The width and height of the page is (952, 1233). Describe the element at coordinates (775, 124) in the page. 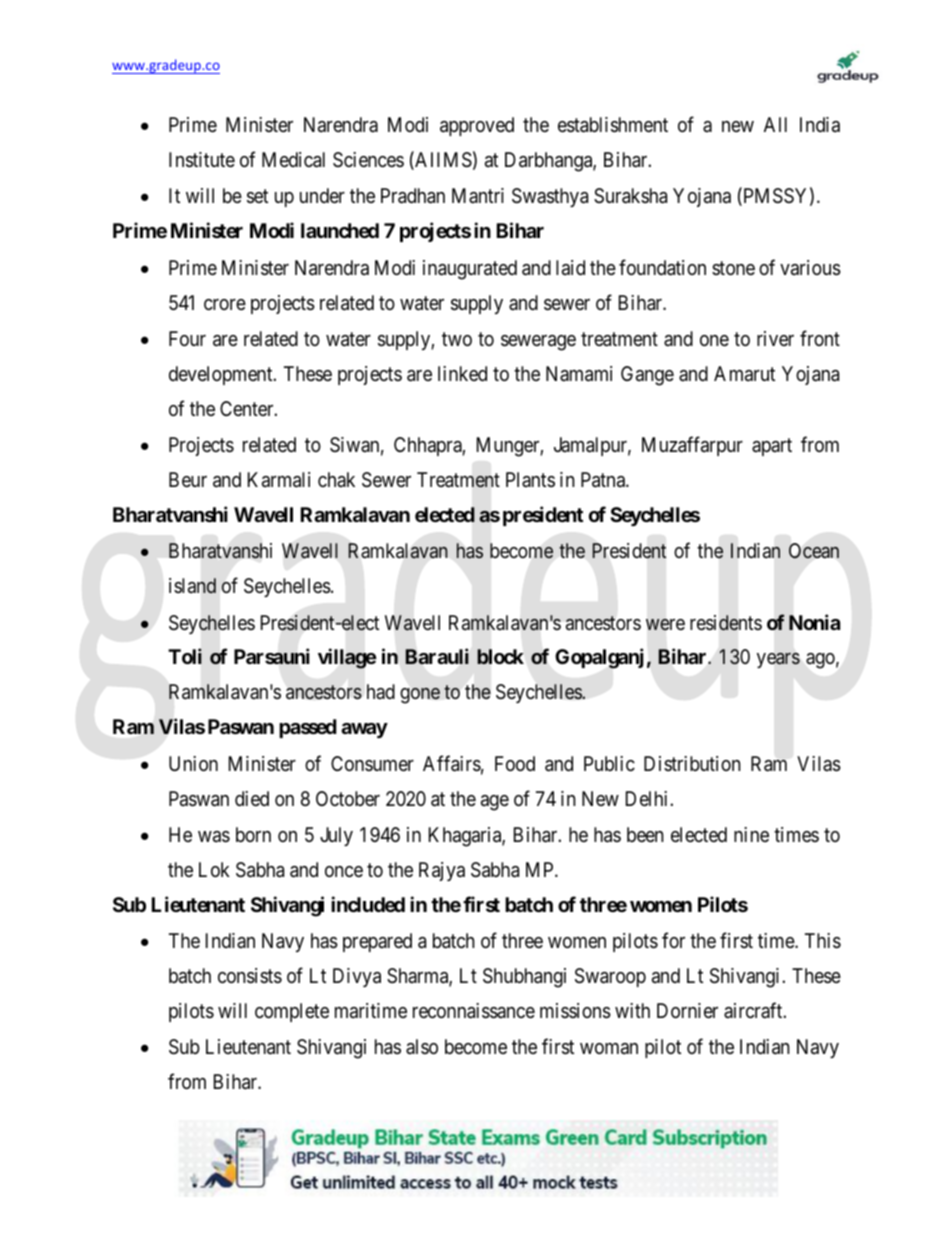

I see `All` at that location.
